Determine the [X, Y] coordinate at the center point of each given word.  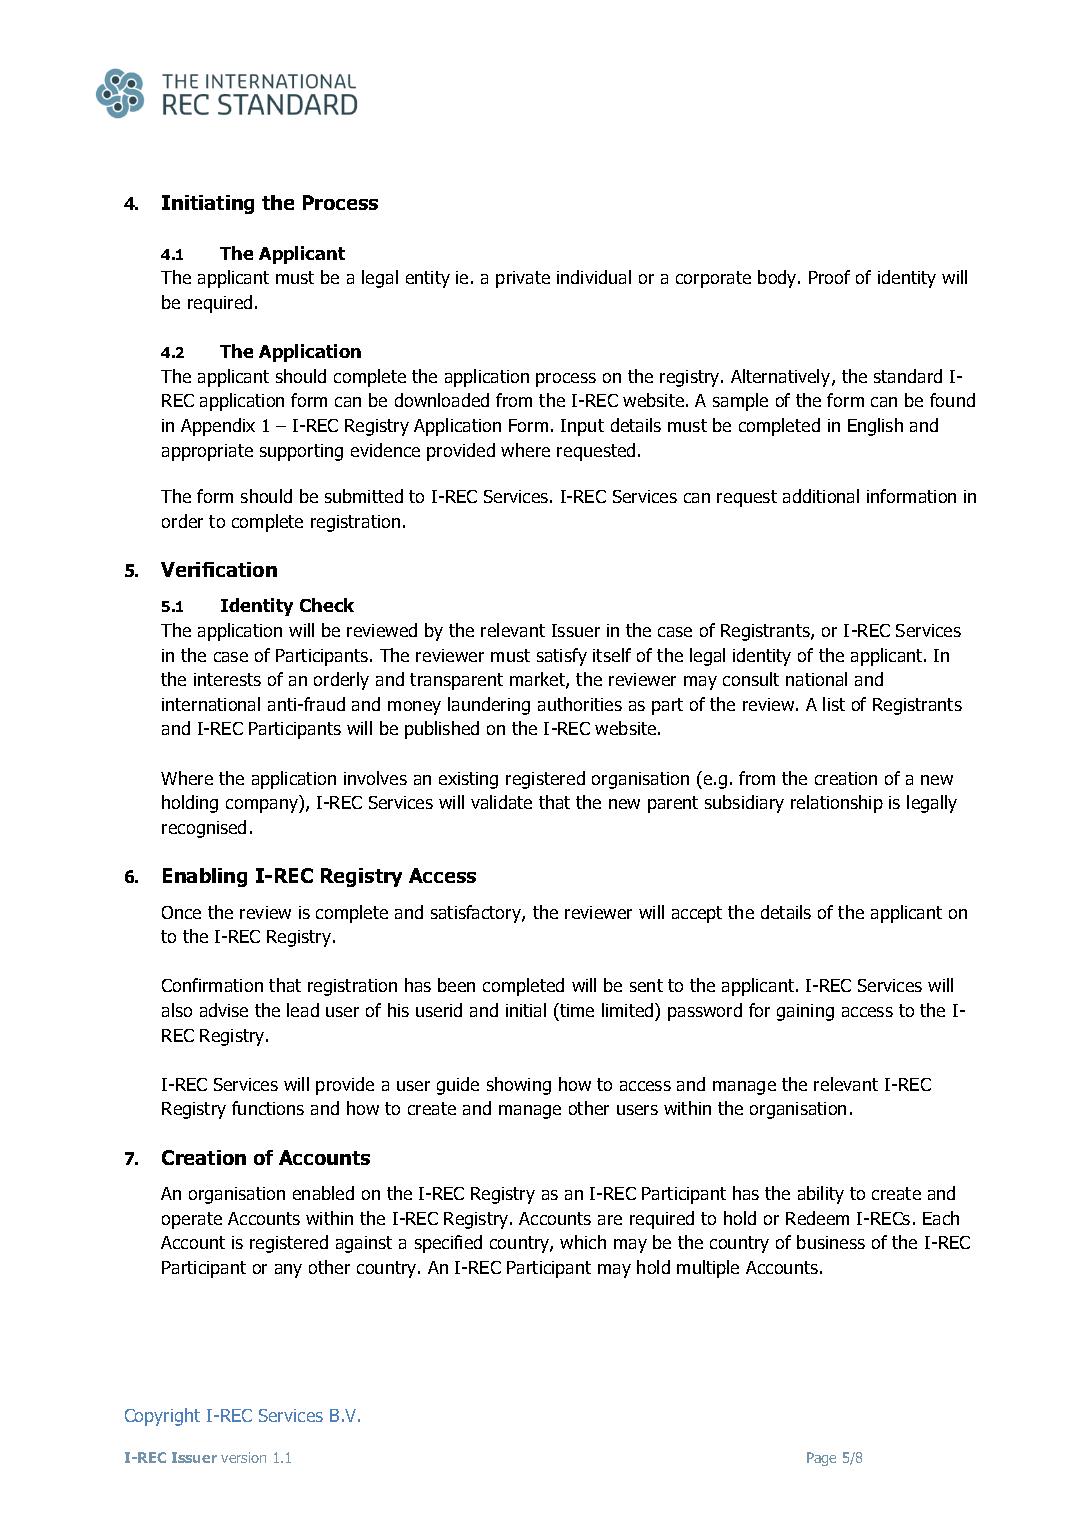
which [583, 1242]
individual [594, 277]
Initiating [208, 204]
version [243, 1457]
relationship [837, 804]
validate [501, 802]
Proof [829, 277]
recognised [204, 829]
